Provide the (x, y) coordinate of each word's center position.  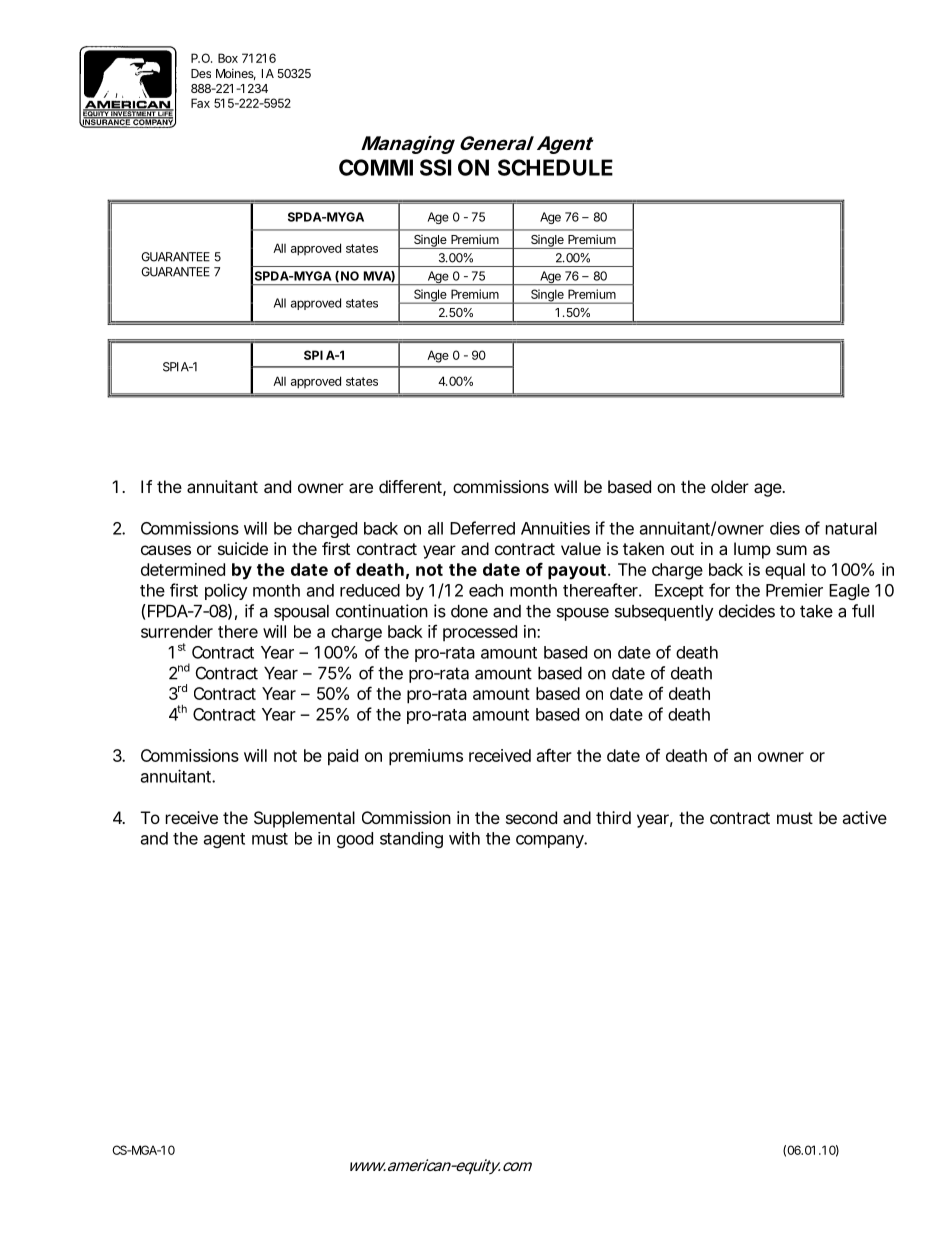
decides (747, 611)
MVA (378, 276)
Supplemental (304, 819)
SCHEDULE (555, 167)
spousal (301, 613)
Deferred (482, 528)
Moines (236, 74)
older (730, 486)
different (412, 488)
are (361, 488)
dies (785, 528)
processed (480, 633)
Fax (200, 103)
